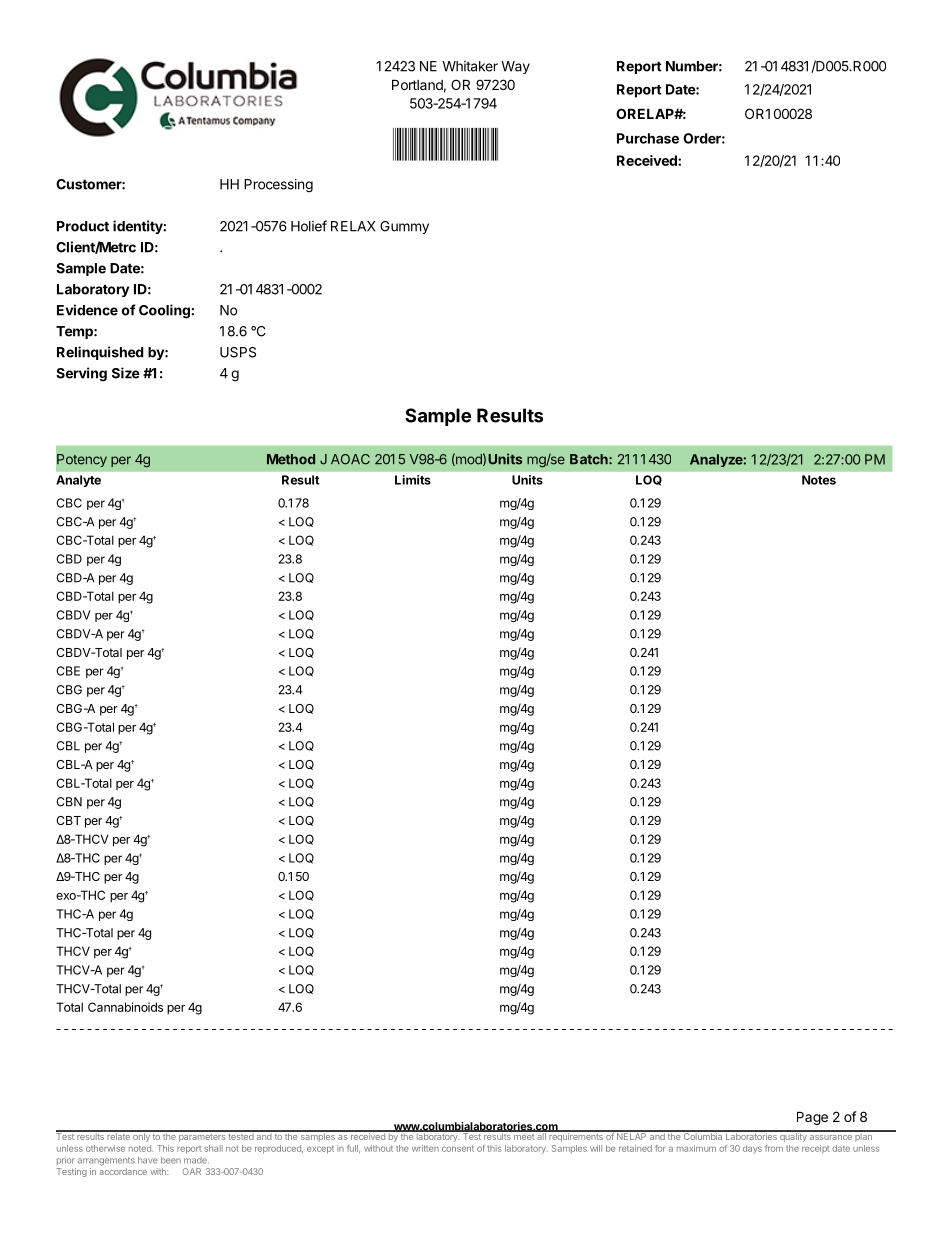 Image resolution: width=952 pixels, height=1233 pixels. Describe the element at coordinates (78, 481) in the page. I see `Analyte` at that location.
